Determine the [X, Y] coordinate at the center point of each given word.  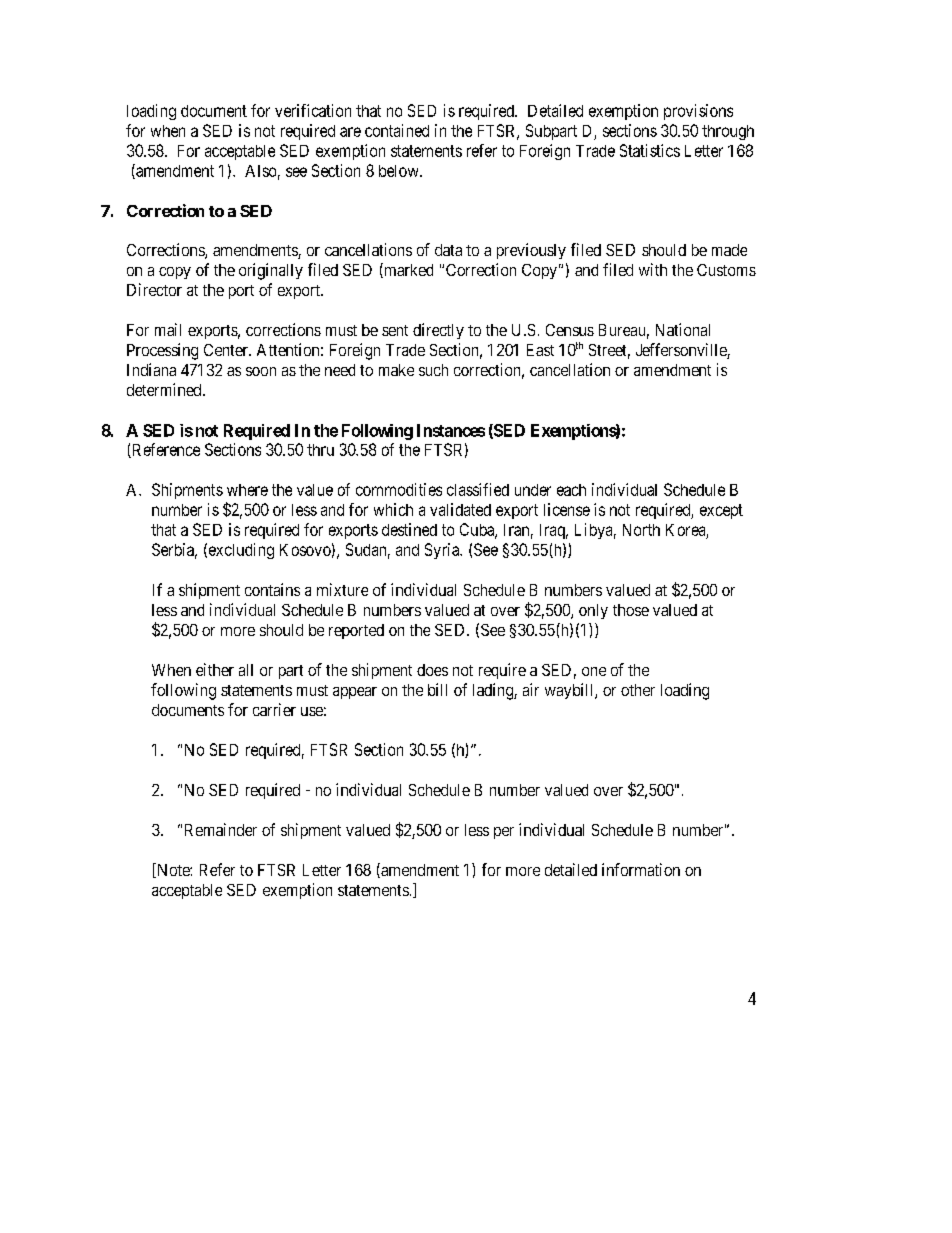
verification [313, 110]
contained [397, 130]
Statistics [650, 150]
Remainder [221, 829]
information [641, 869]
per [504, 833]
